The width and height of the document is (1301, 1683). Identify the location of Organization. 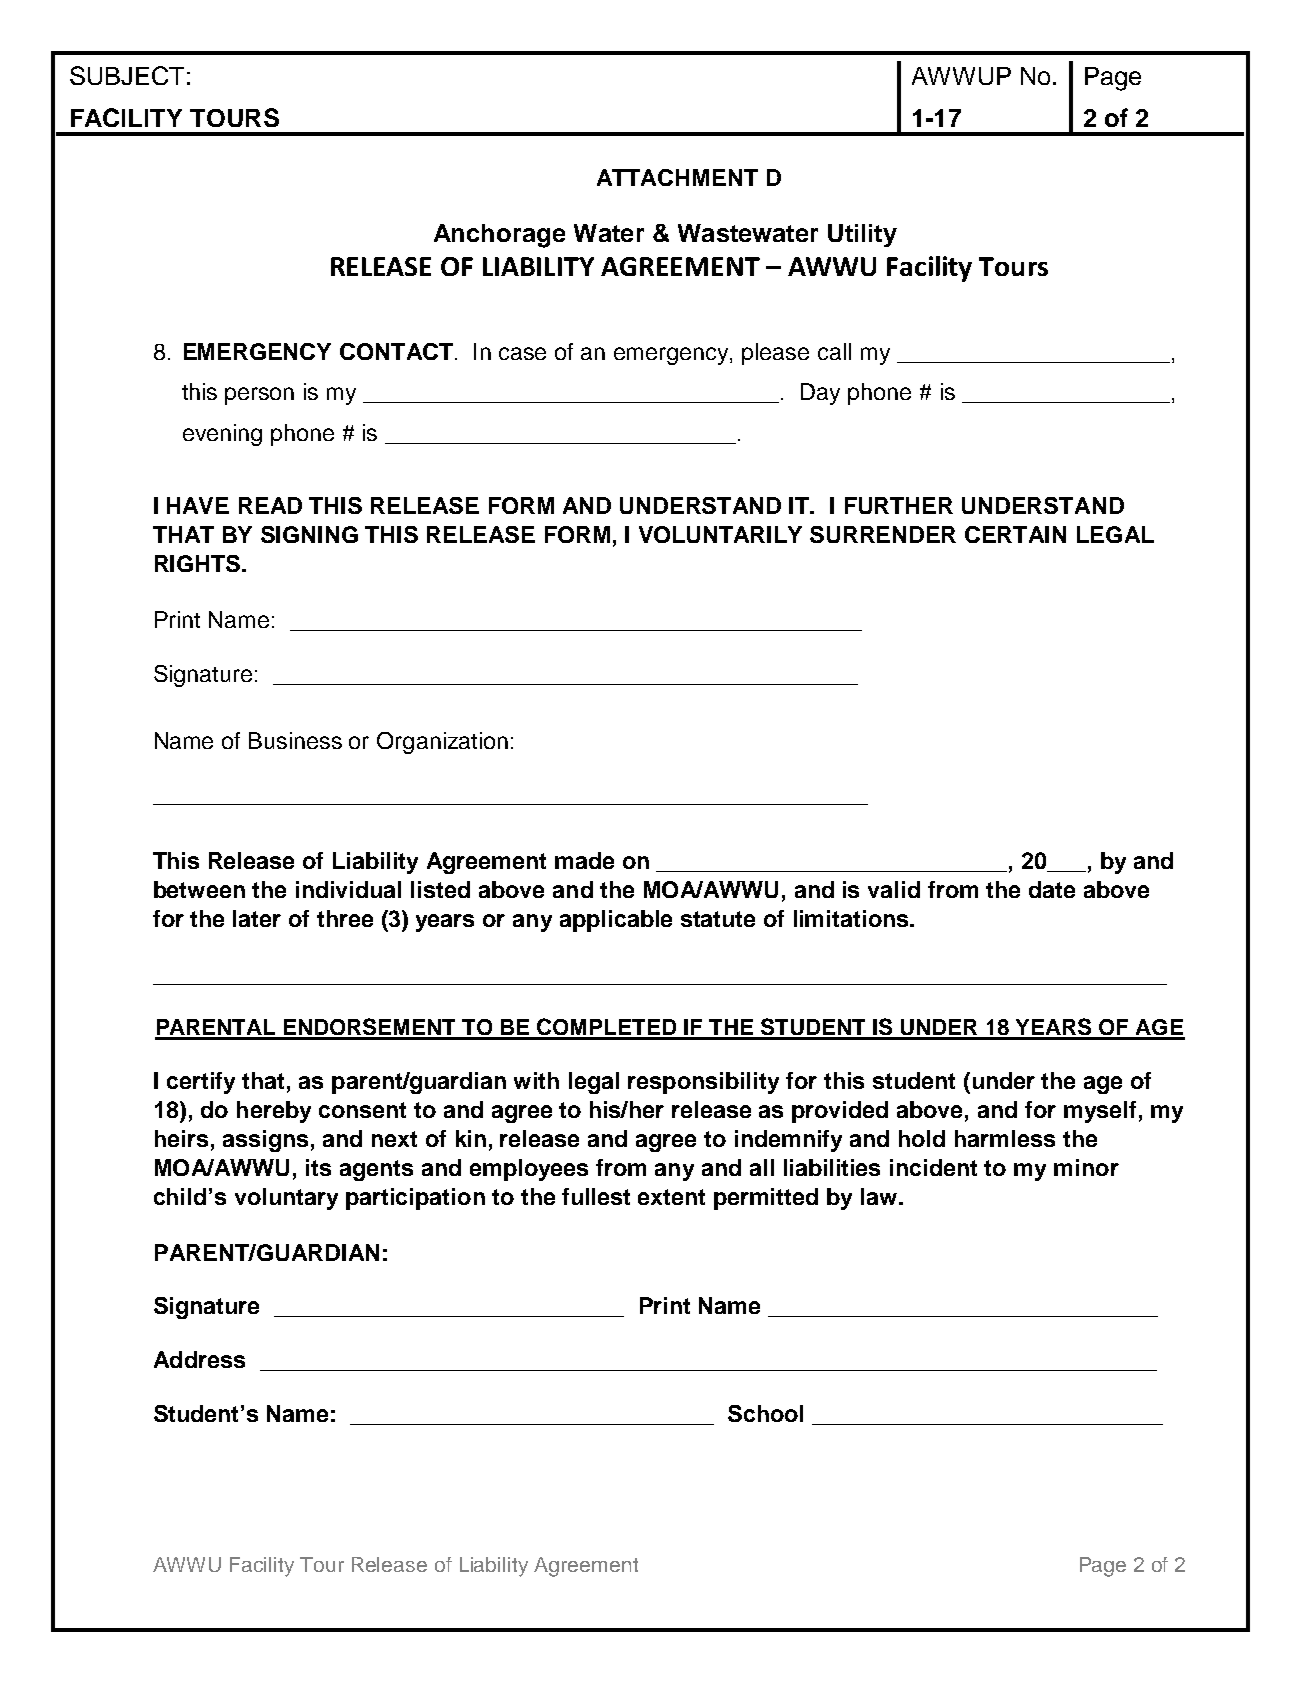
(442, 743).
